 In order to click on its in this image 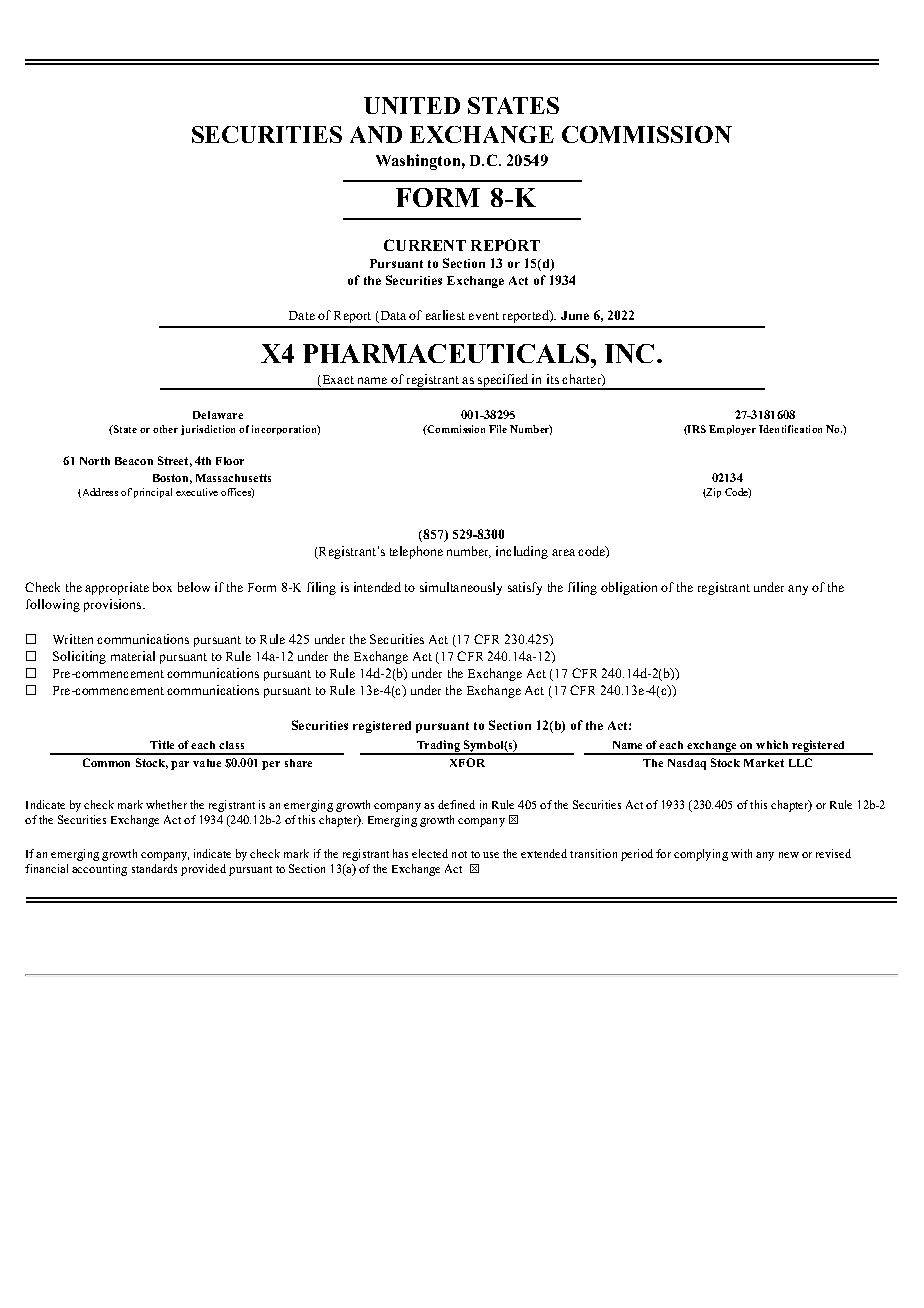, I will do `click(553, 379)`.
